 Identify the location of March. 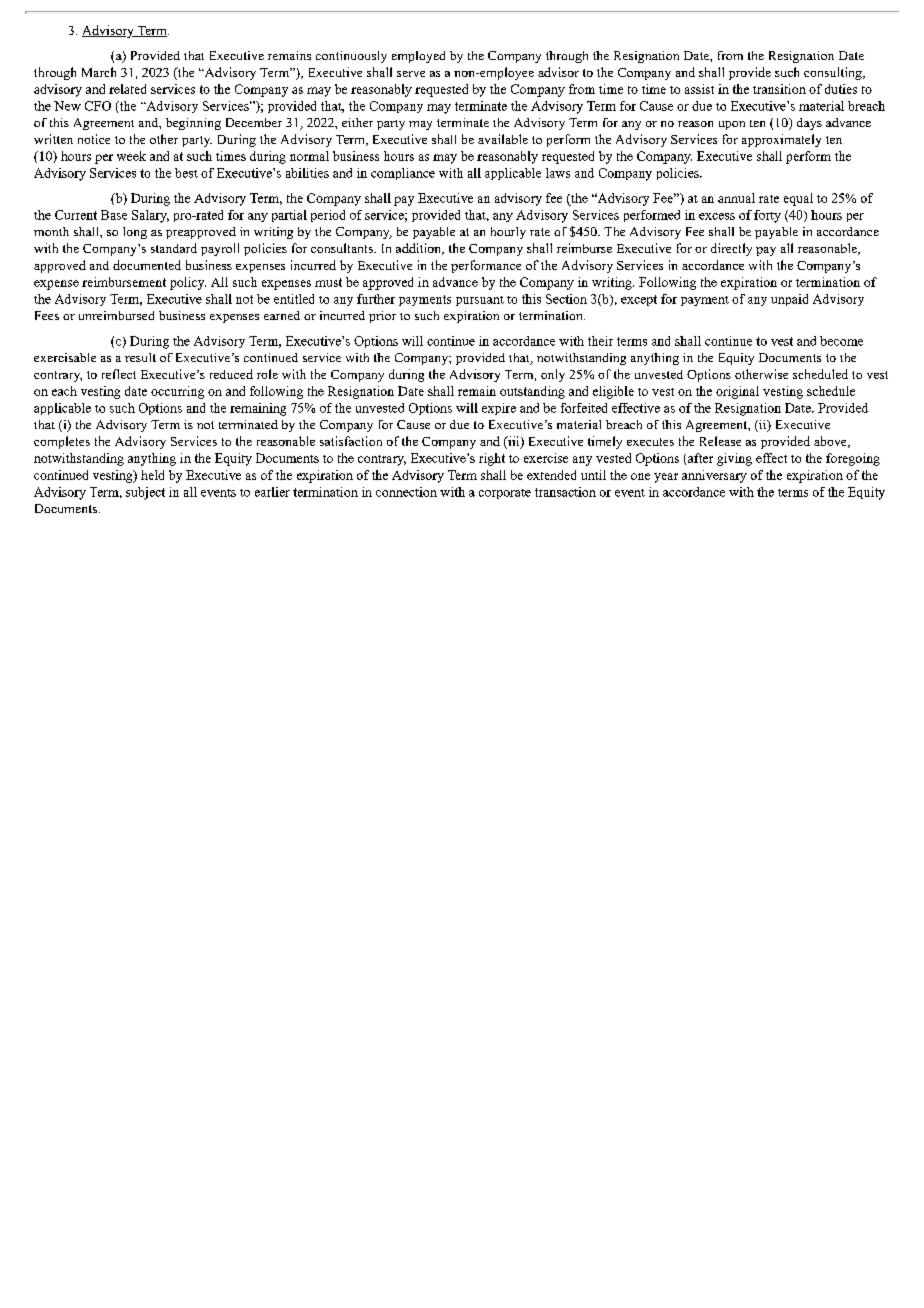
(99, 72).
